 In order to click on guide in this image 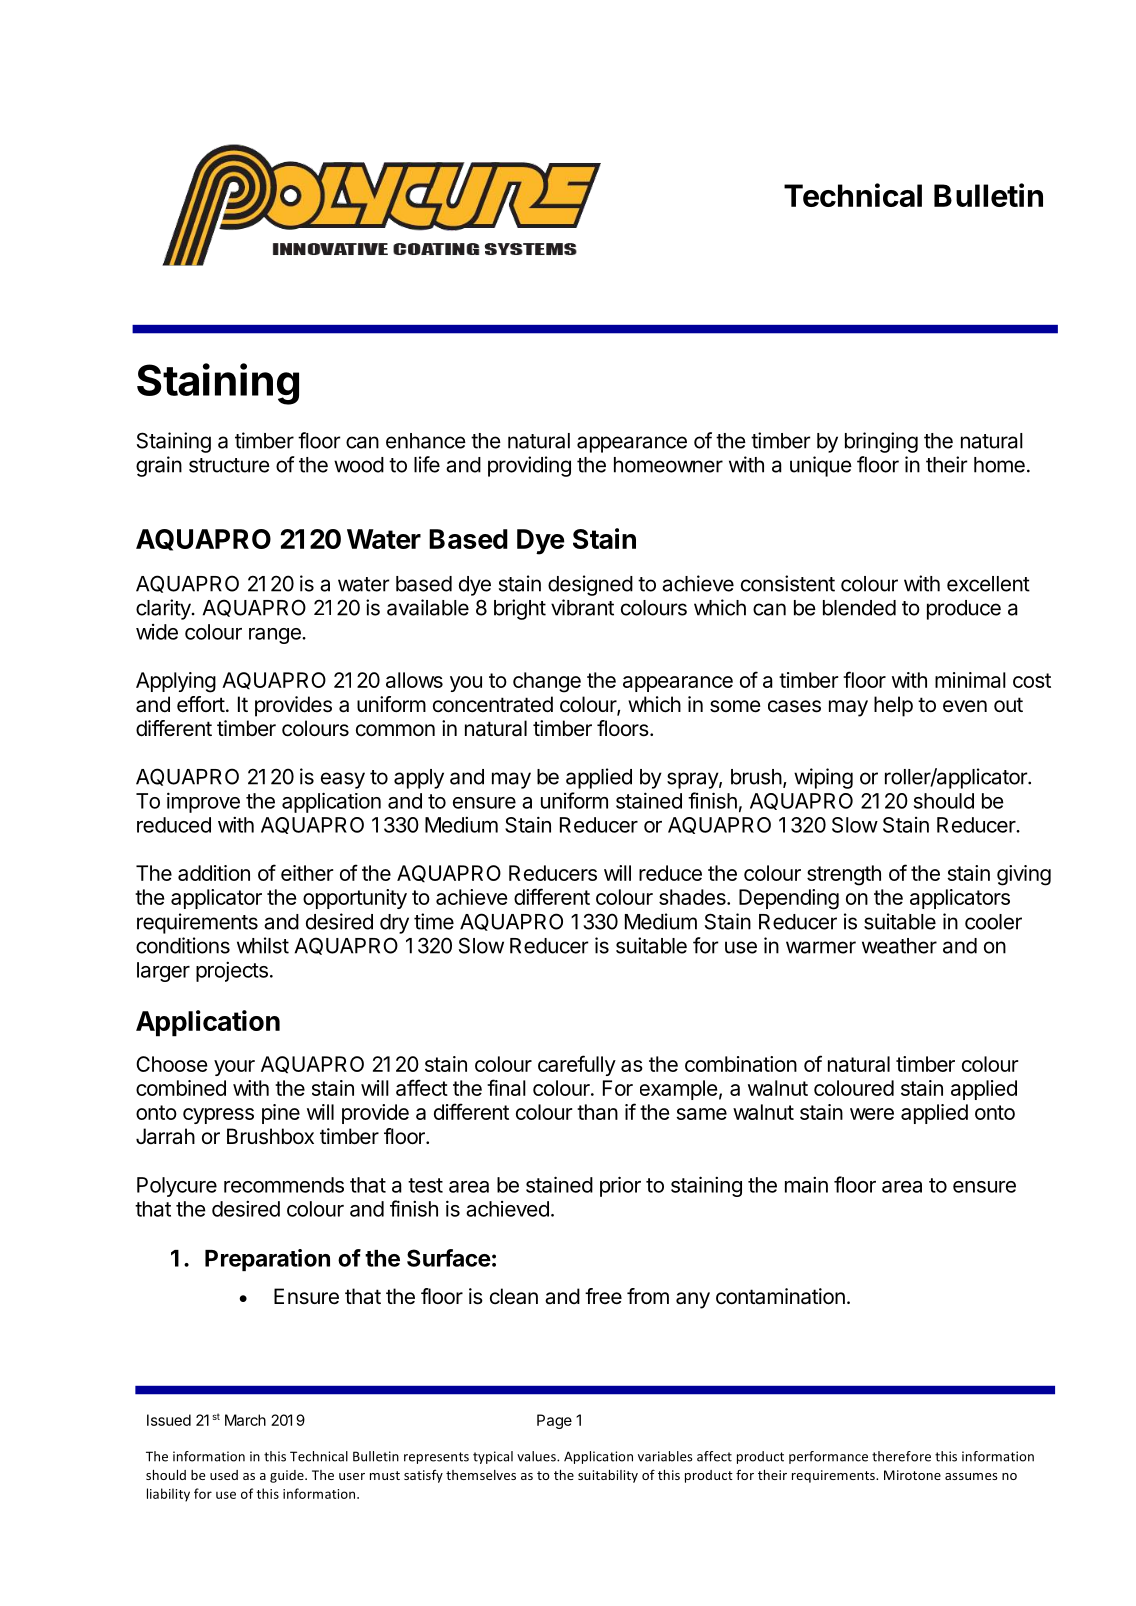, I will do `click(288, 1476)`.
